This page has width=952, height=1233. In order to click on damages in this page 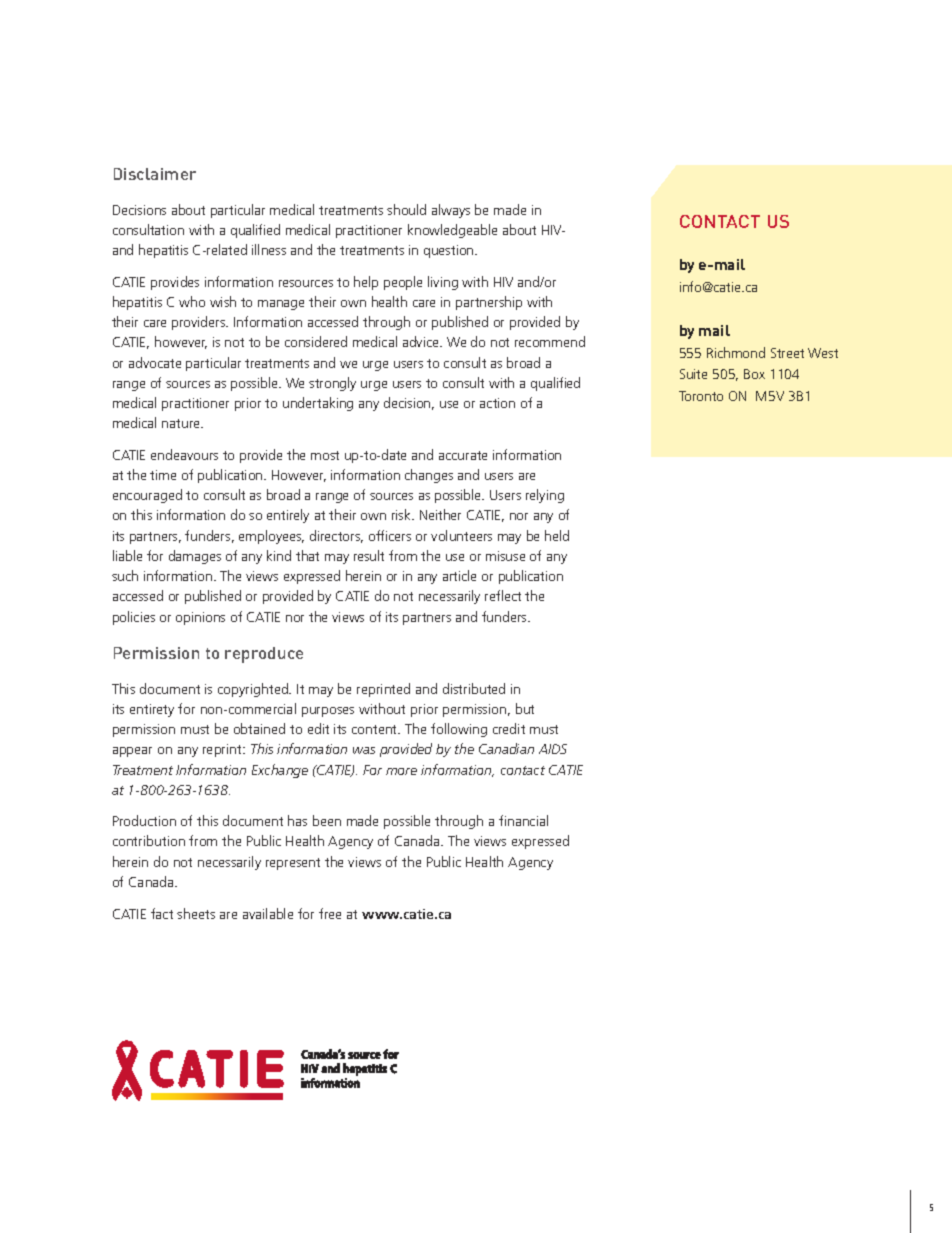, I will do `click(195, 557)`.
